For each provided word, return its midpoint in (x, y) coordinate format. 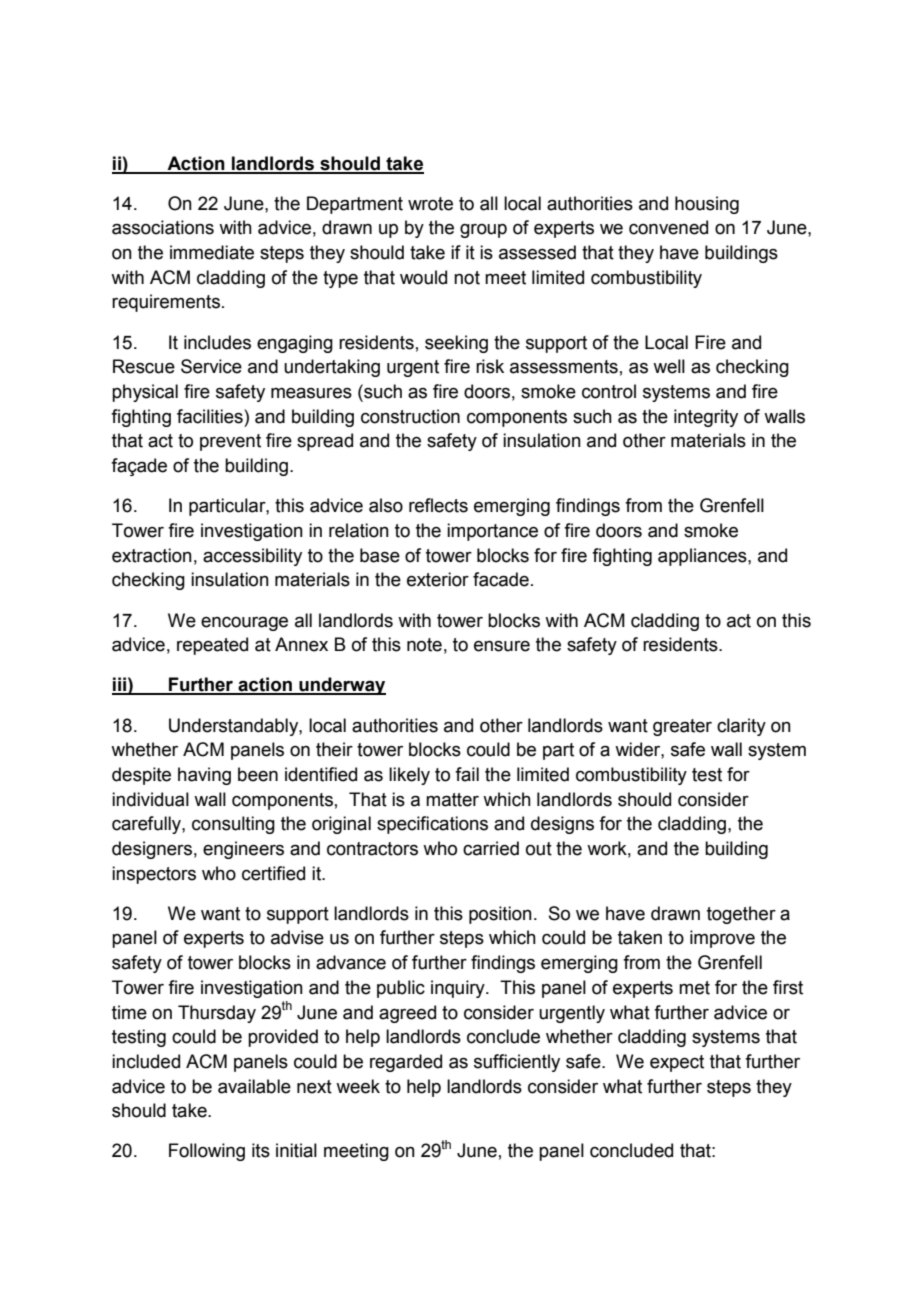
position (500, 915)
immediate (212, 252)
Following (207, 1152)
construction (410, 416)
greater (682, 727)
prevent (230, 442)
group (483, 231)
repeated (212, 646)
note (424, 645)
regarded (406, 1063)
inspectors (154, 875)
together (741, 915)
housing (707, 205)
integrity (706, 418)
